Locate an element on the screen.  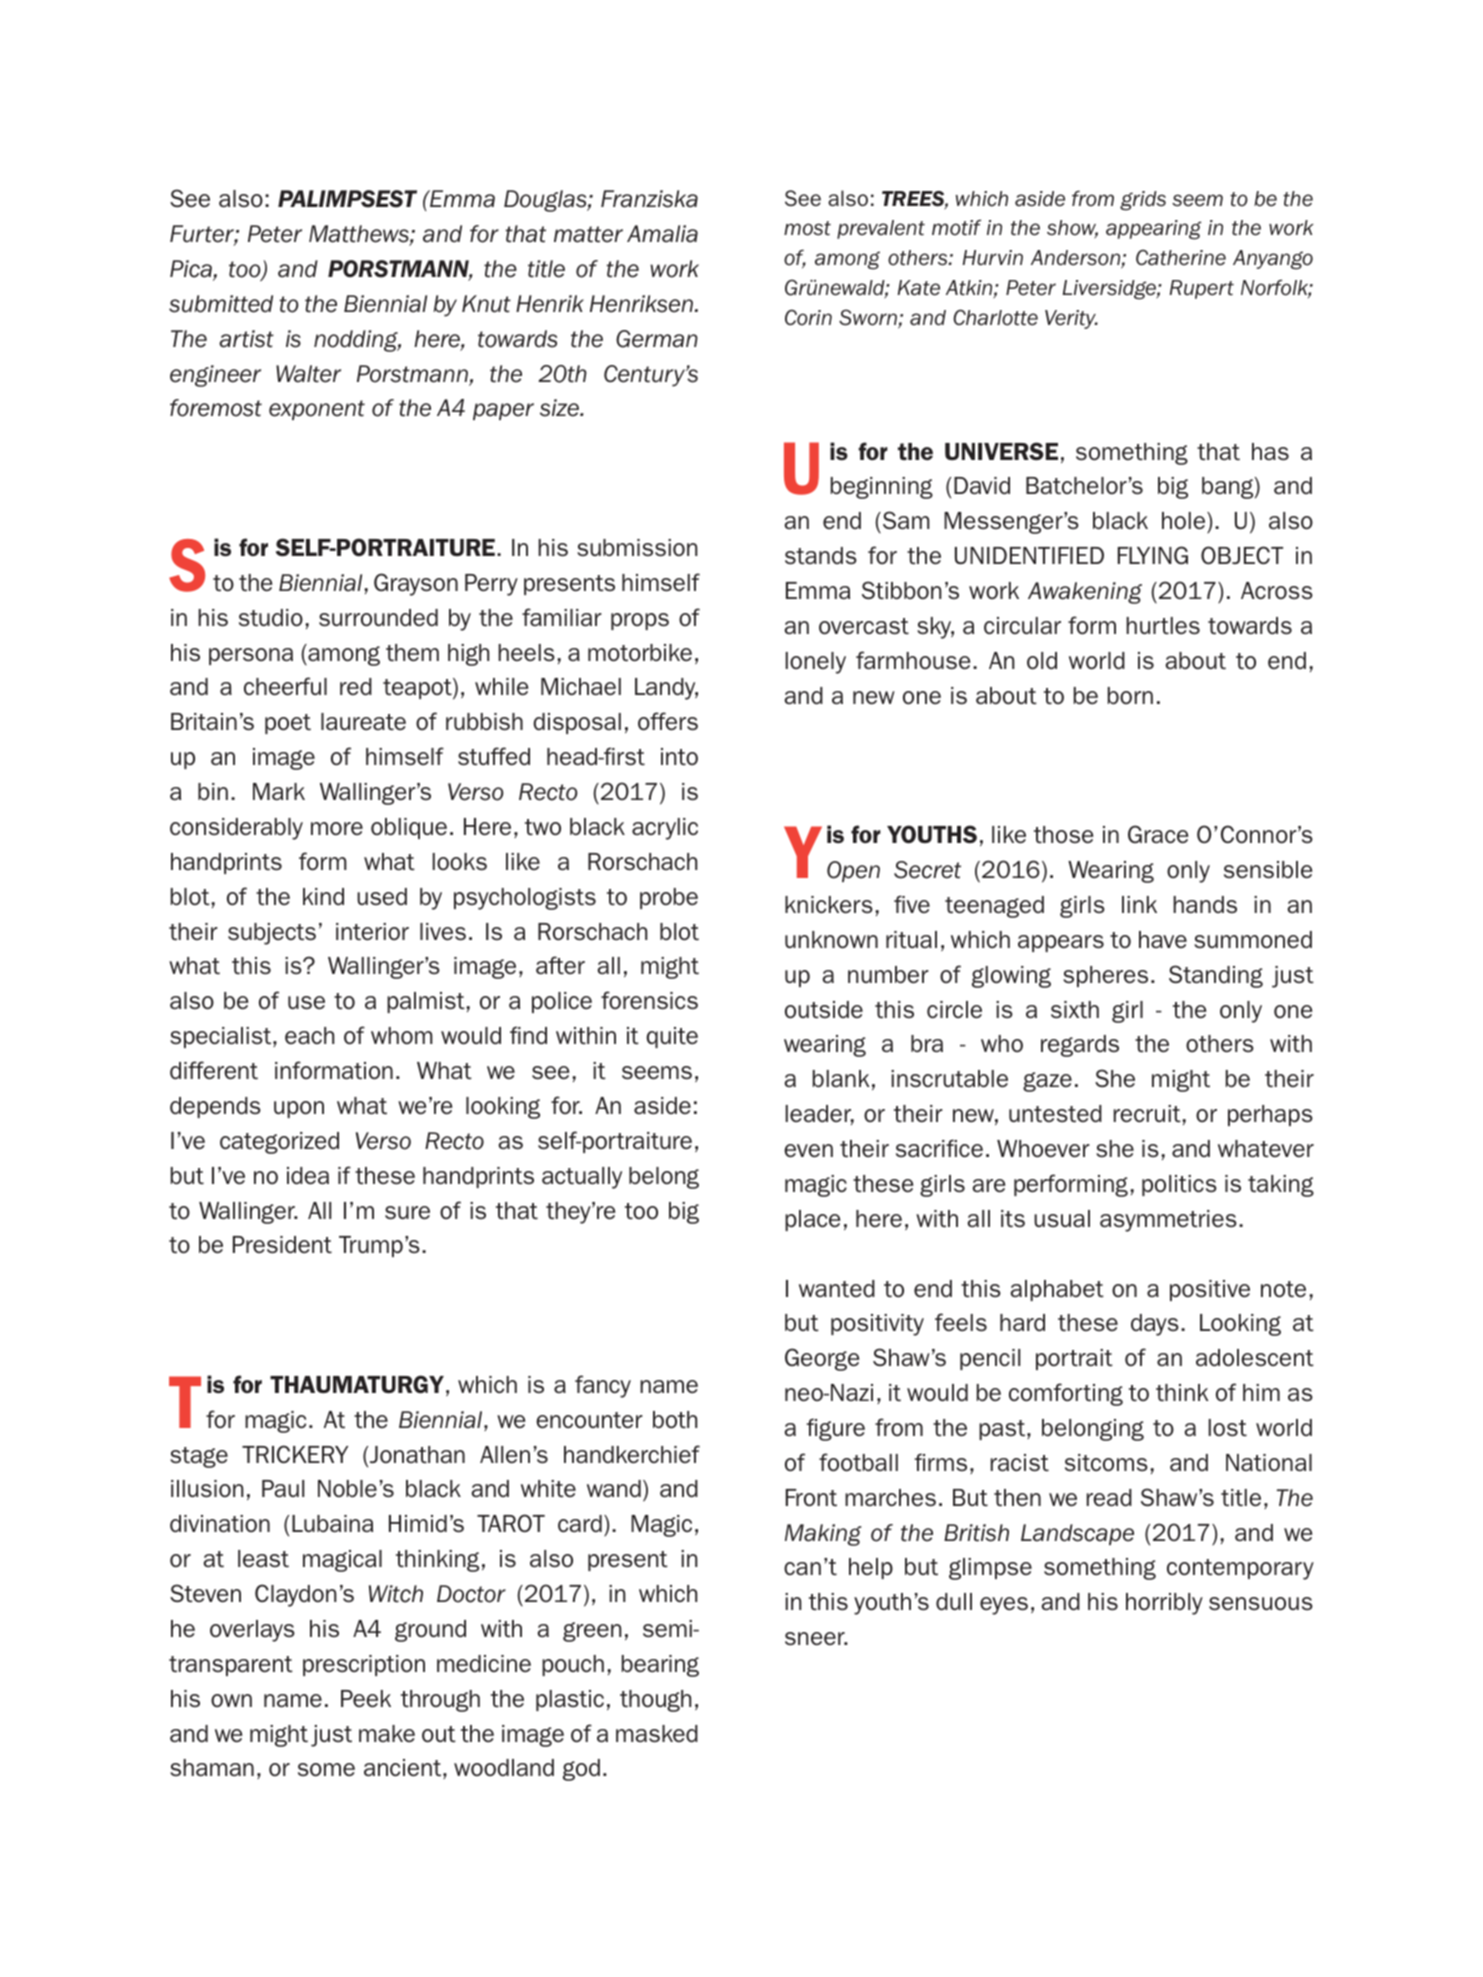
Peek is located at coordinates (366, 1699).
